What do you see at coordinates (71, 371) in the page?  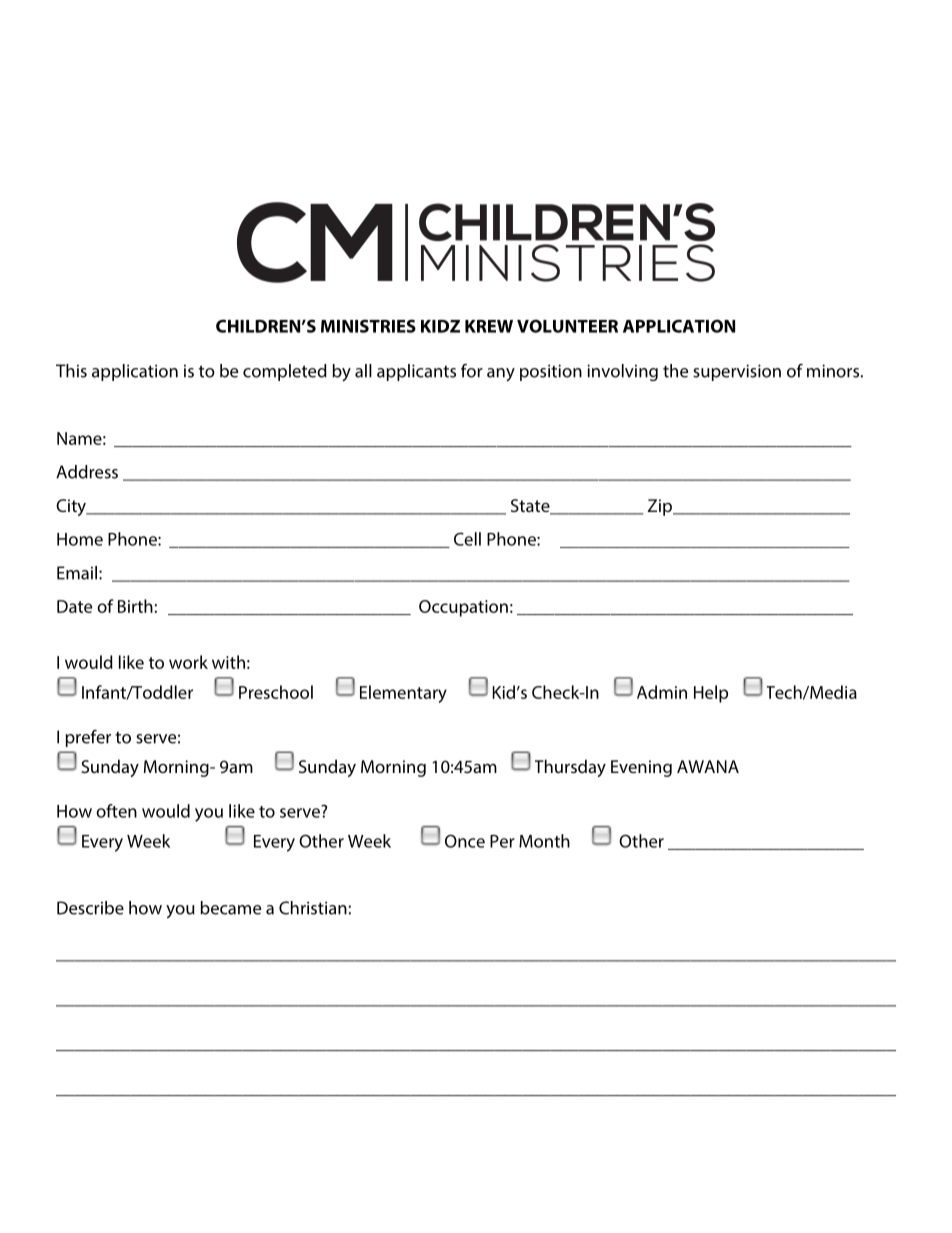 I see `This` at bounding box center [71, 371].
